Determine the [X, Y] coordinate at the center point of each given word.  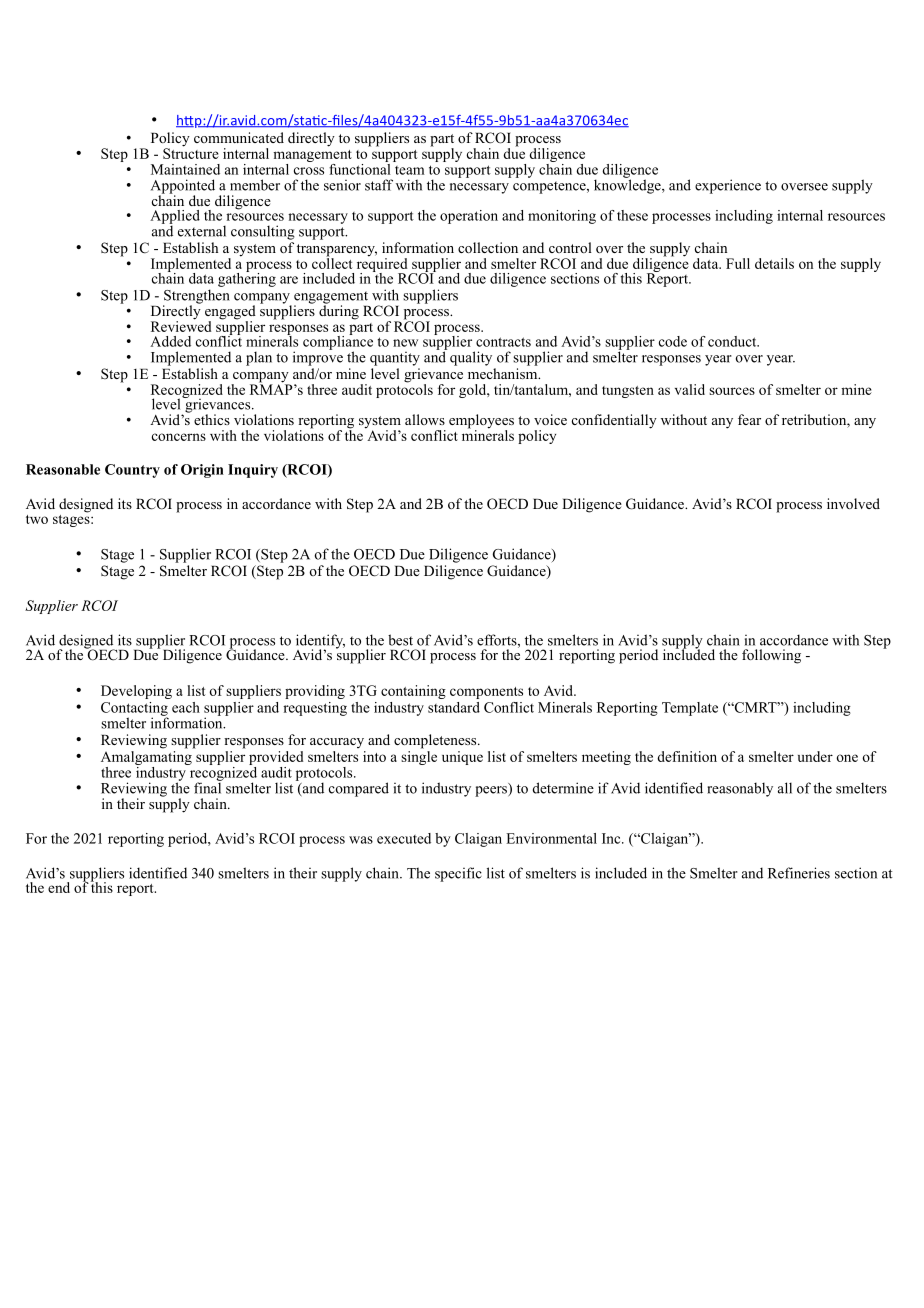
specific [458, 874]
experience [728, 186]
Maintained [185, 169]
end [59, 887]
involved [853, 503]
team [410, 170]
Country [132, 471]
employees [481, 422]
